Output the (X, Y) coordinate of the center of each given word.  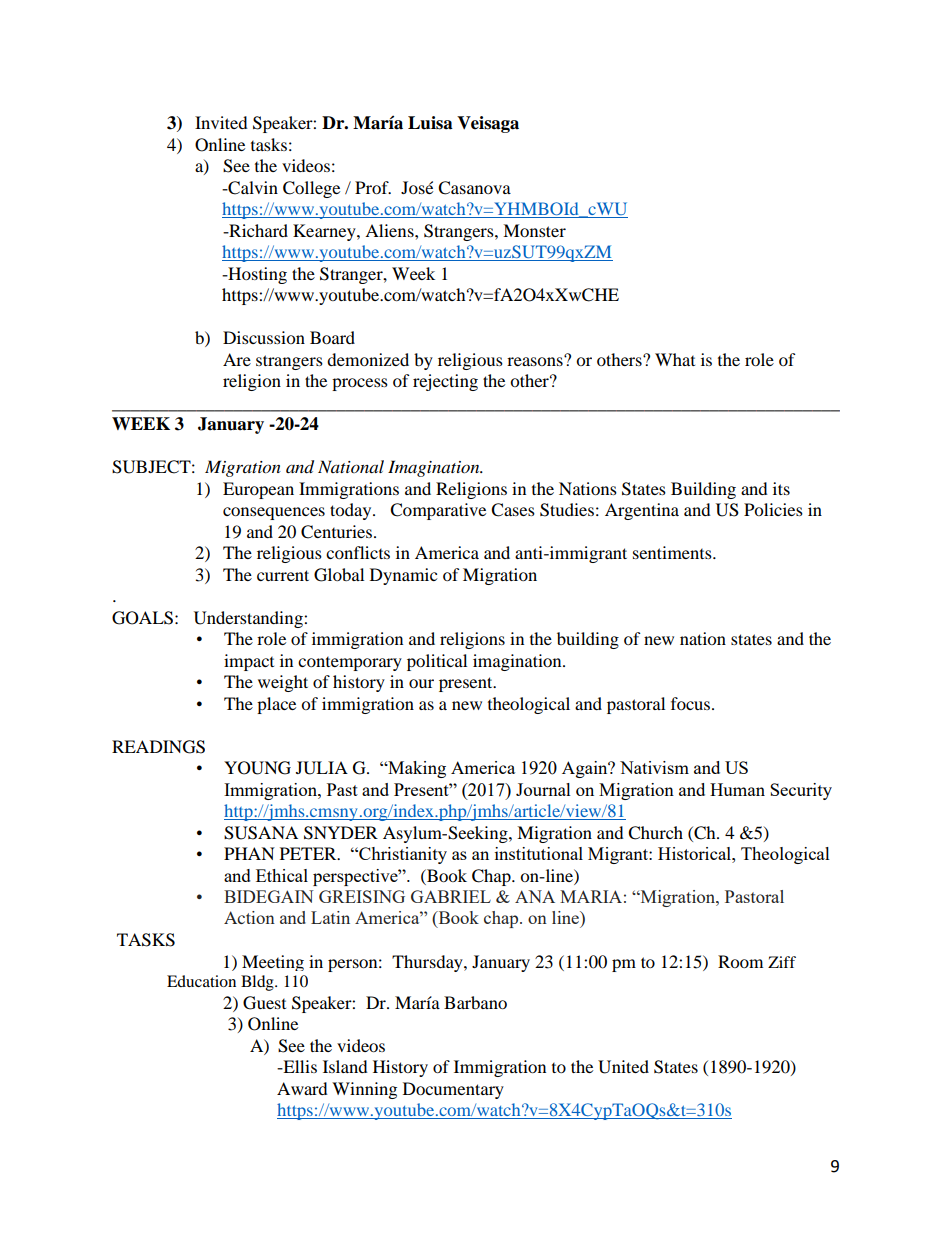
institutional (539, 853)
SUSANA (261, 833)
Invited (221, 122)
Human (737, 789)
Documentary (453, 1090)
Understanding (249, 619)
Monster (534, 230)
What (675, 359)
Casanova (474, 188)
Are (237, 359)
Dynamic (403, 576)
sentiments (673, 552)
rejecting (445, 382)
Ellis (299, 1066)
